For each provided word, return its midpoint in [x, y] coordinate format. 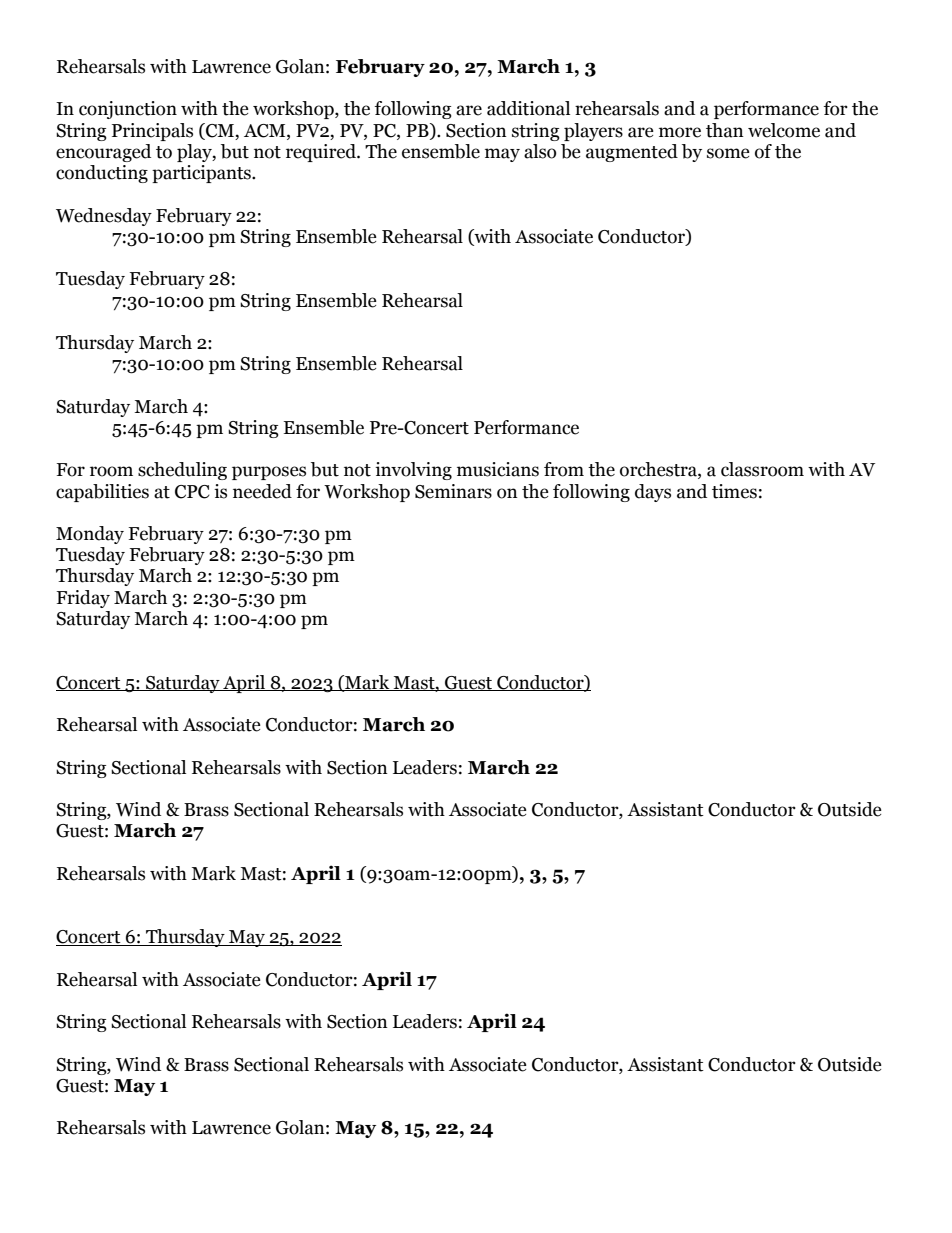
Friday [83, 599]
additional [528, 108]
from [564, 469]
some [728, 153]
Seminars [453, 491]
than [725, 130]
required [322, 153]
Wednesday [104, 217]
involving [413, 471]
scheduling [182, 471]
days [653, 493]
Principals [152, 132]
